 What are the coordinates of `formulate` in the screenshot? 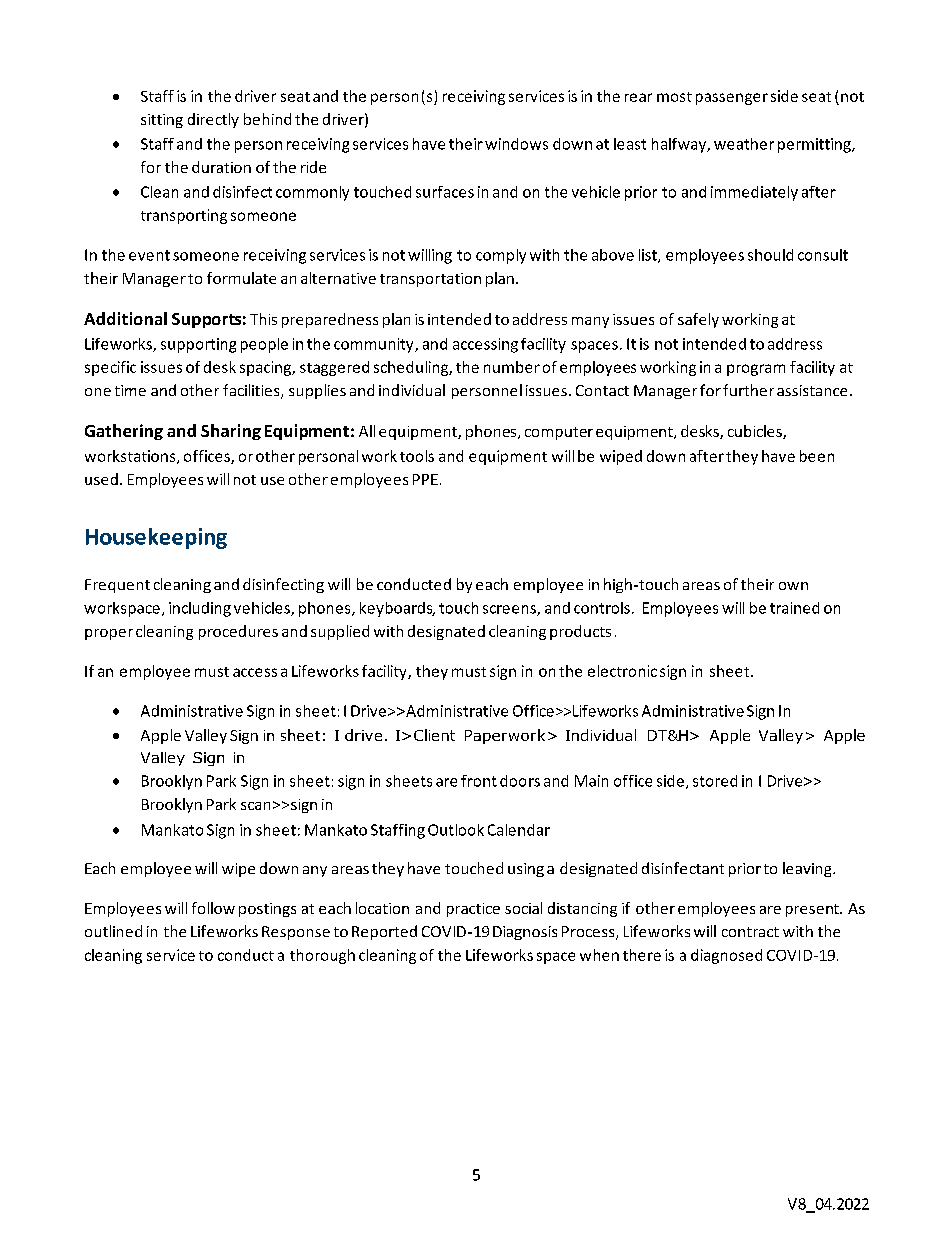 It's located at (241, 278).
